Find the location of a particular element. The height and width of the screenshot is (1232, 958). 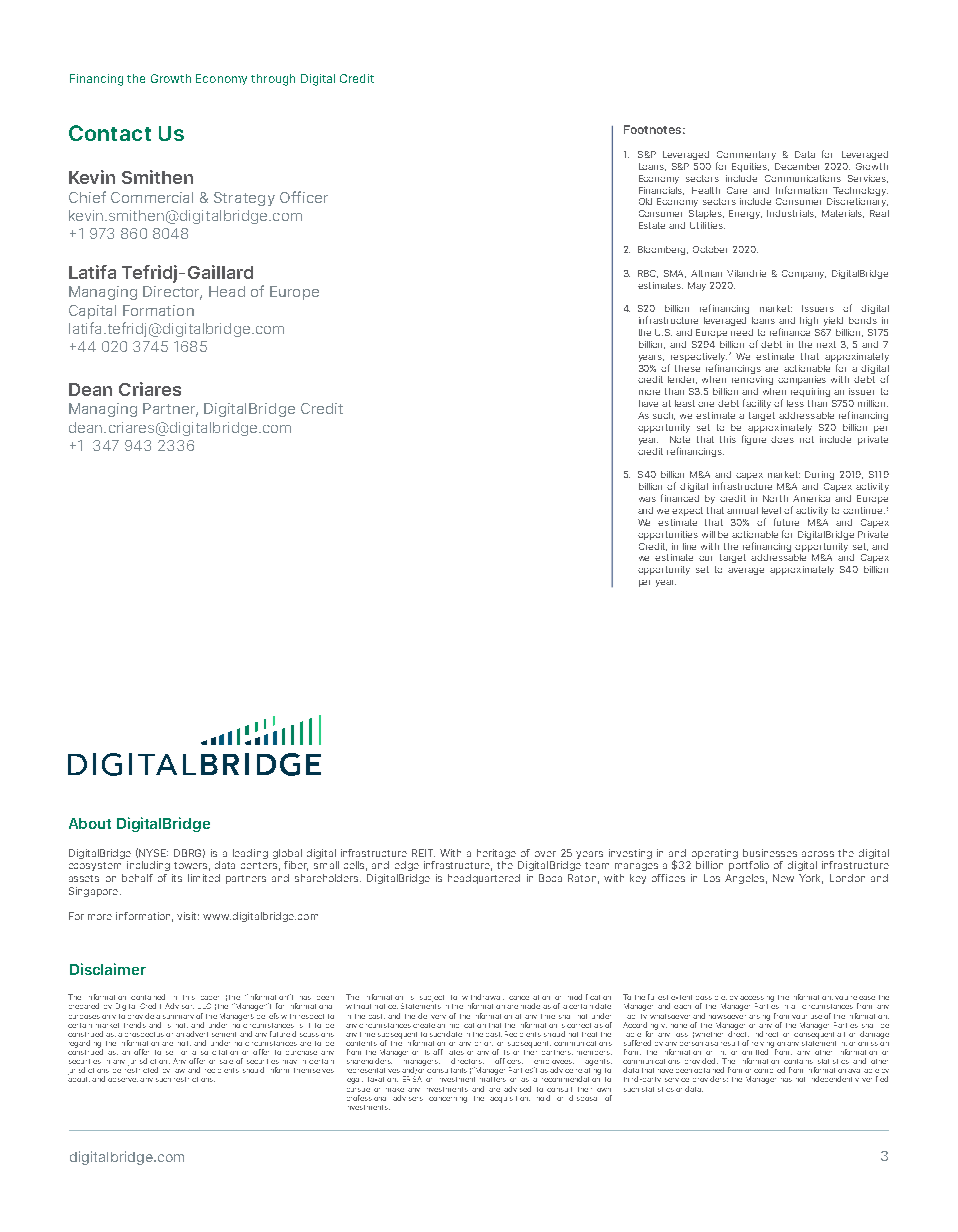

Capital is located at coordinates (92, 312).
